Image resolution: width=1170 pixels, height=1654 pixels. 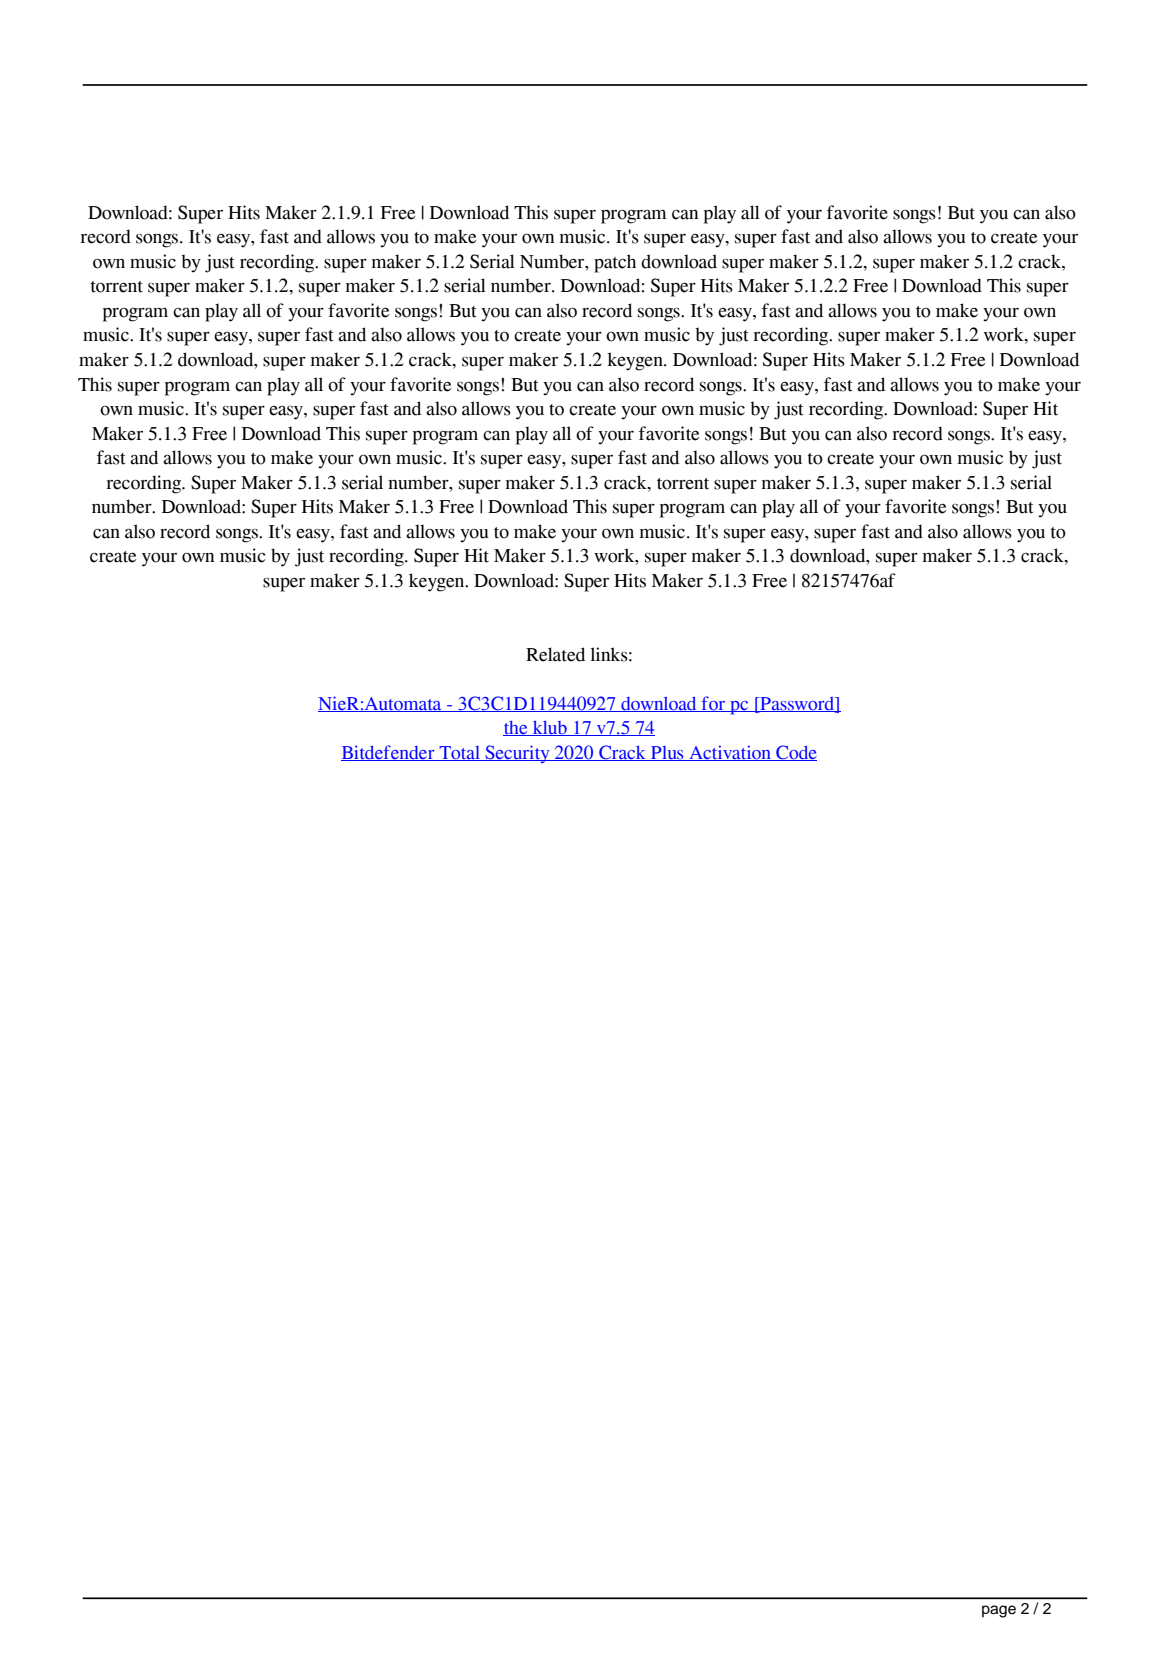 What do you see at coordinates (555, 654) in the screenshot?
I see `Related` at bounding box center [555, 654].
